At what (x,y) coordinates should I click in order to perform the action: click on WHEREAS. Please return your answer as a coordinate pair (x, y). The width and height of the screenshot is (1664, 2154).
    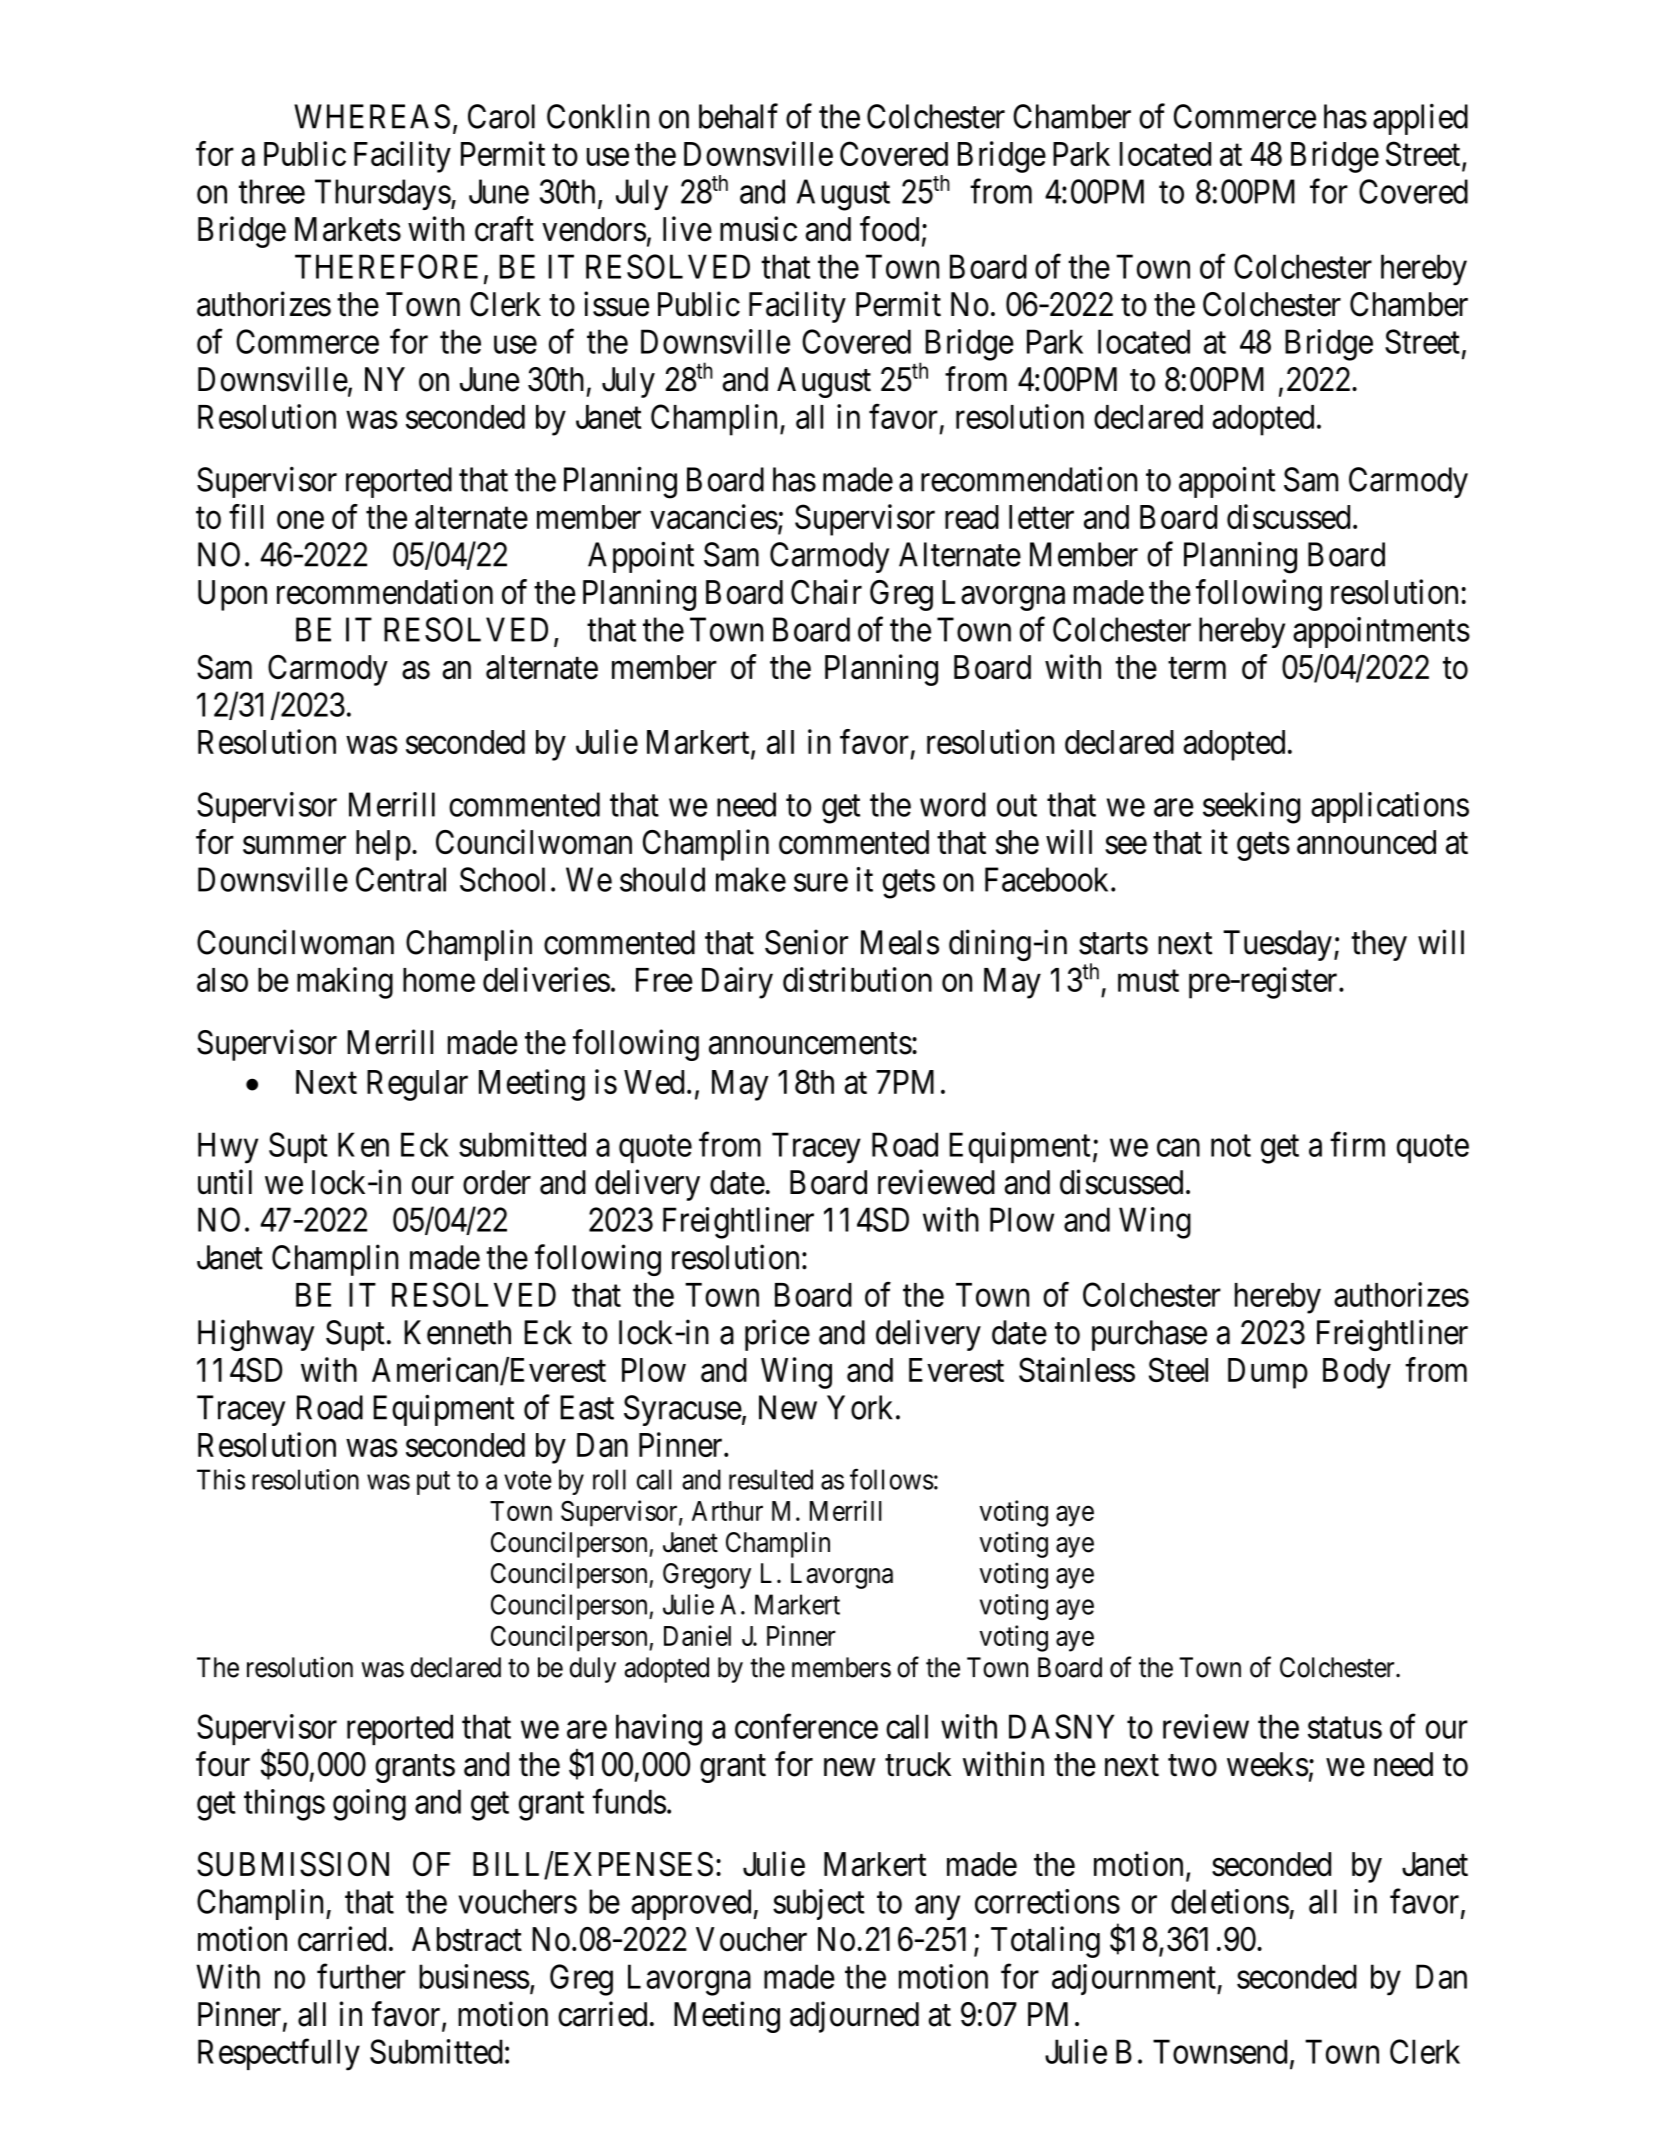
    Looking at the image, I should click on (372, 116).
